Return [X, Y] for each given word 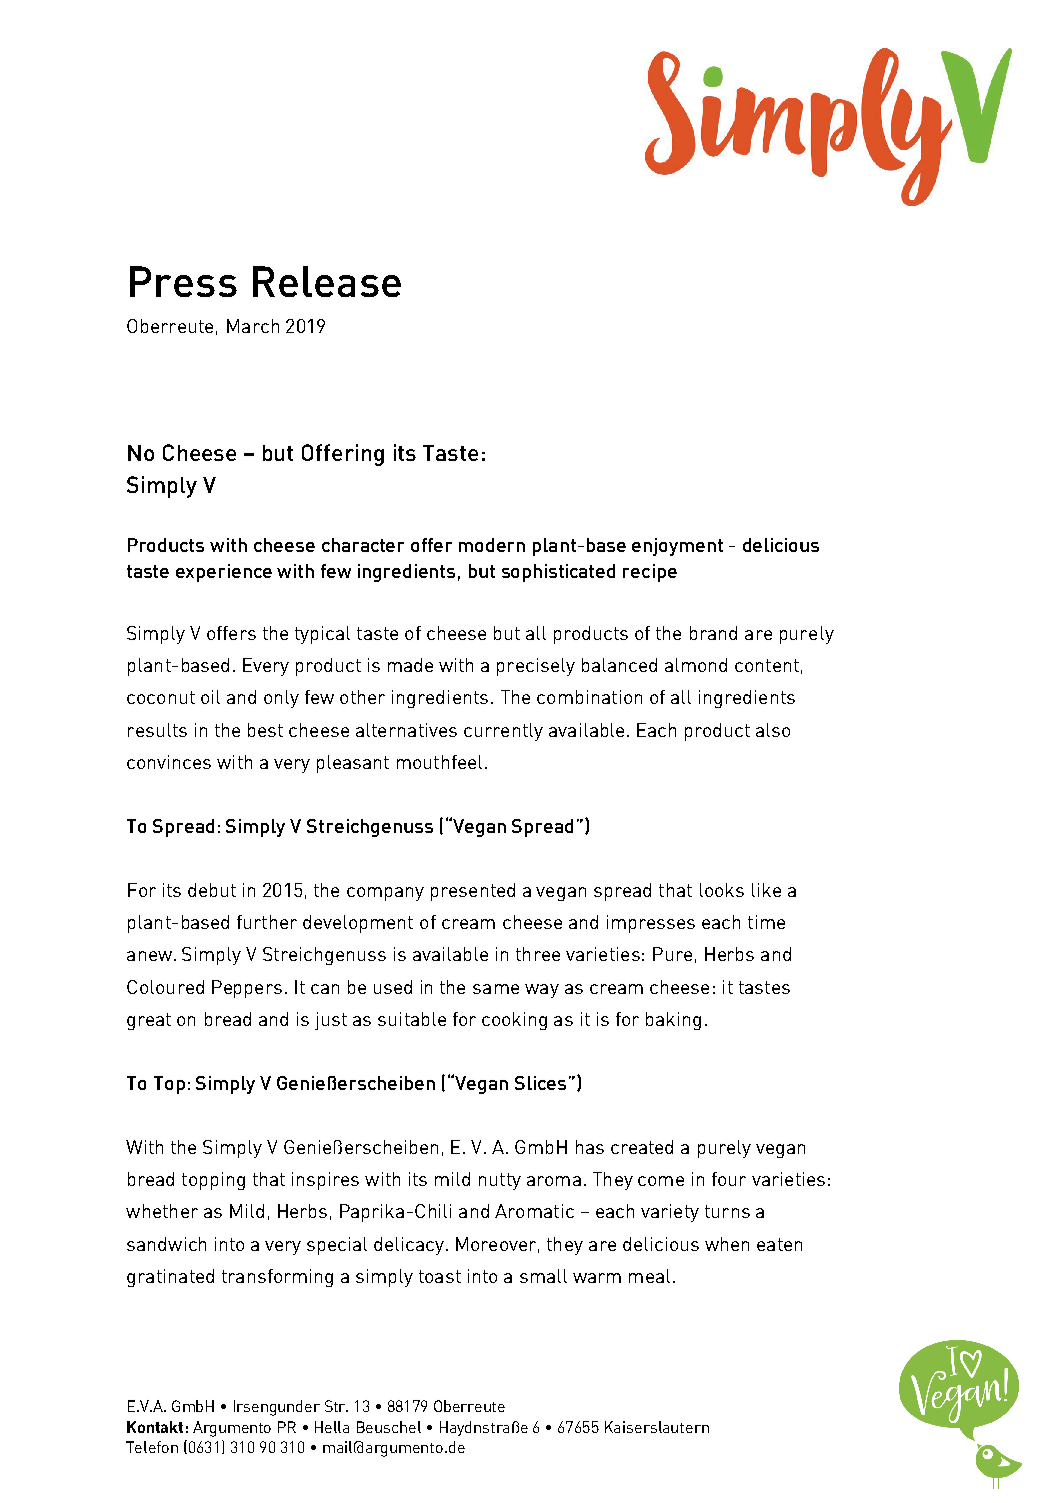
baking [673, 1021]
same [496, 989]
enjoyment [677, 547]
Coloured [165, 987]
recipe [650, 573]
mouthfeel [439, 762]
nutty [500, 1181]
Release [327, 281]
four [729, 1179]
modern [492, 545]
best [265, 730]
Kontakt [155, 1427]
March [253, 326]
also [773, 730]
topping [213, 1181]
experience [224, 573]
